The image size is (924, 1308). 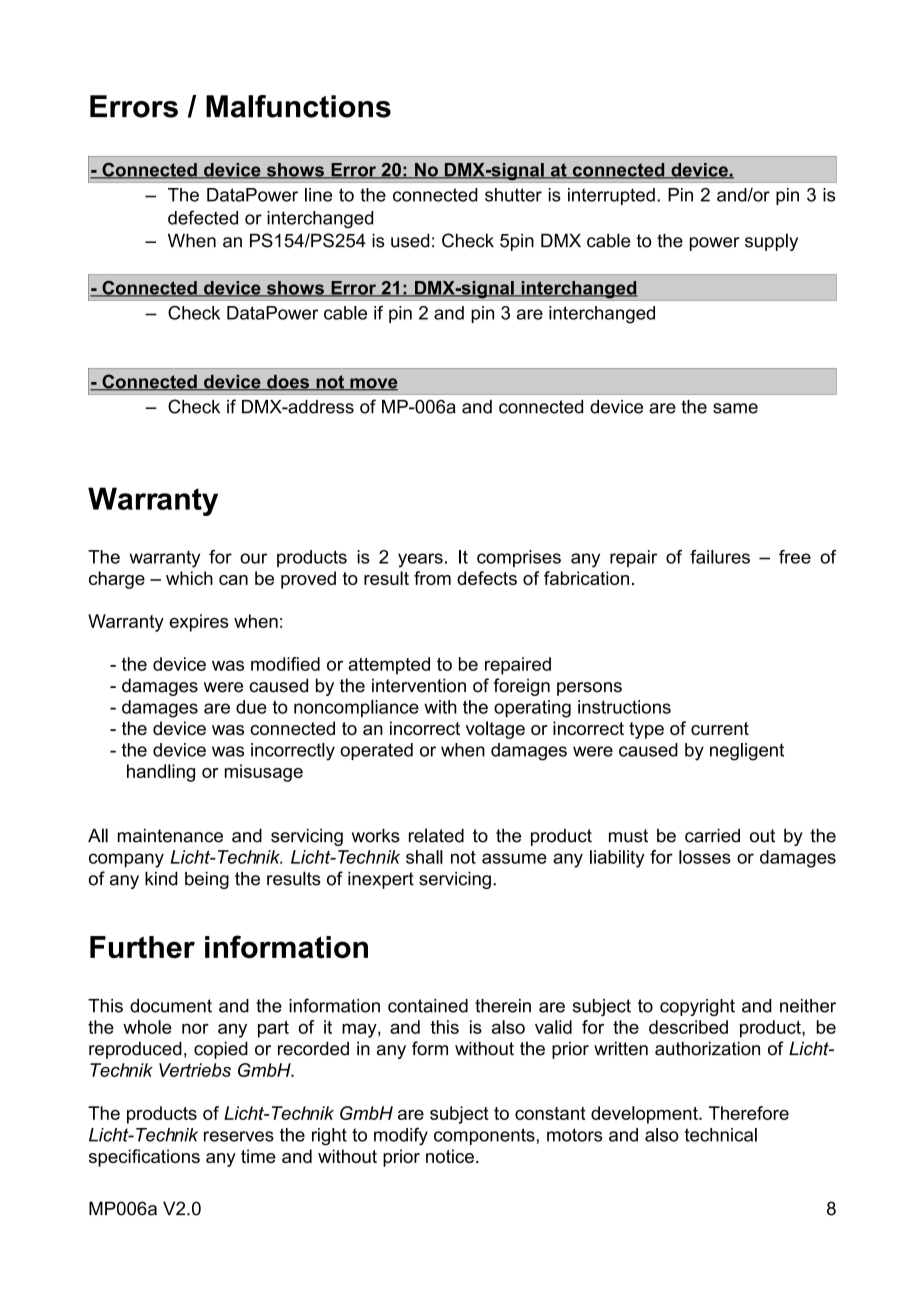 What do you see at coordinates (735, 408) in the image?
I see `same` at bounding box center [735, 408].
